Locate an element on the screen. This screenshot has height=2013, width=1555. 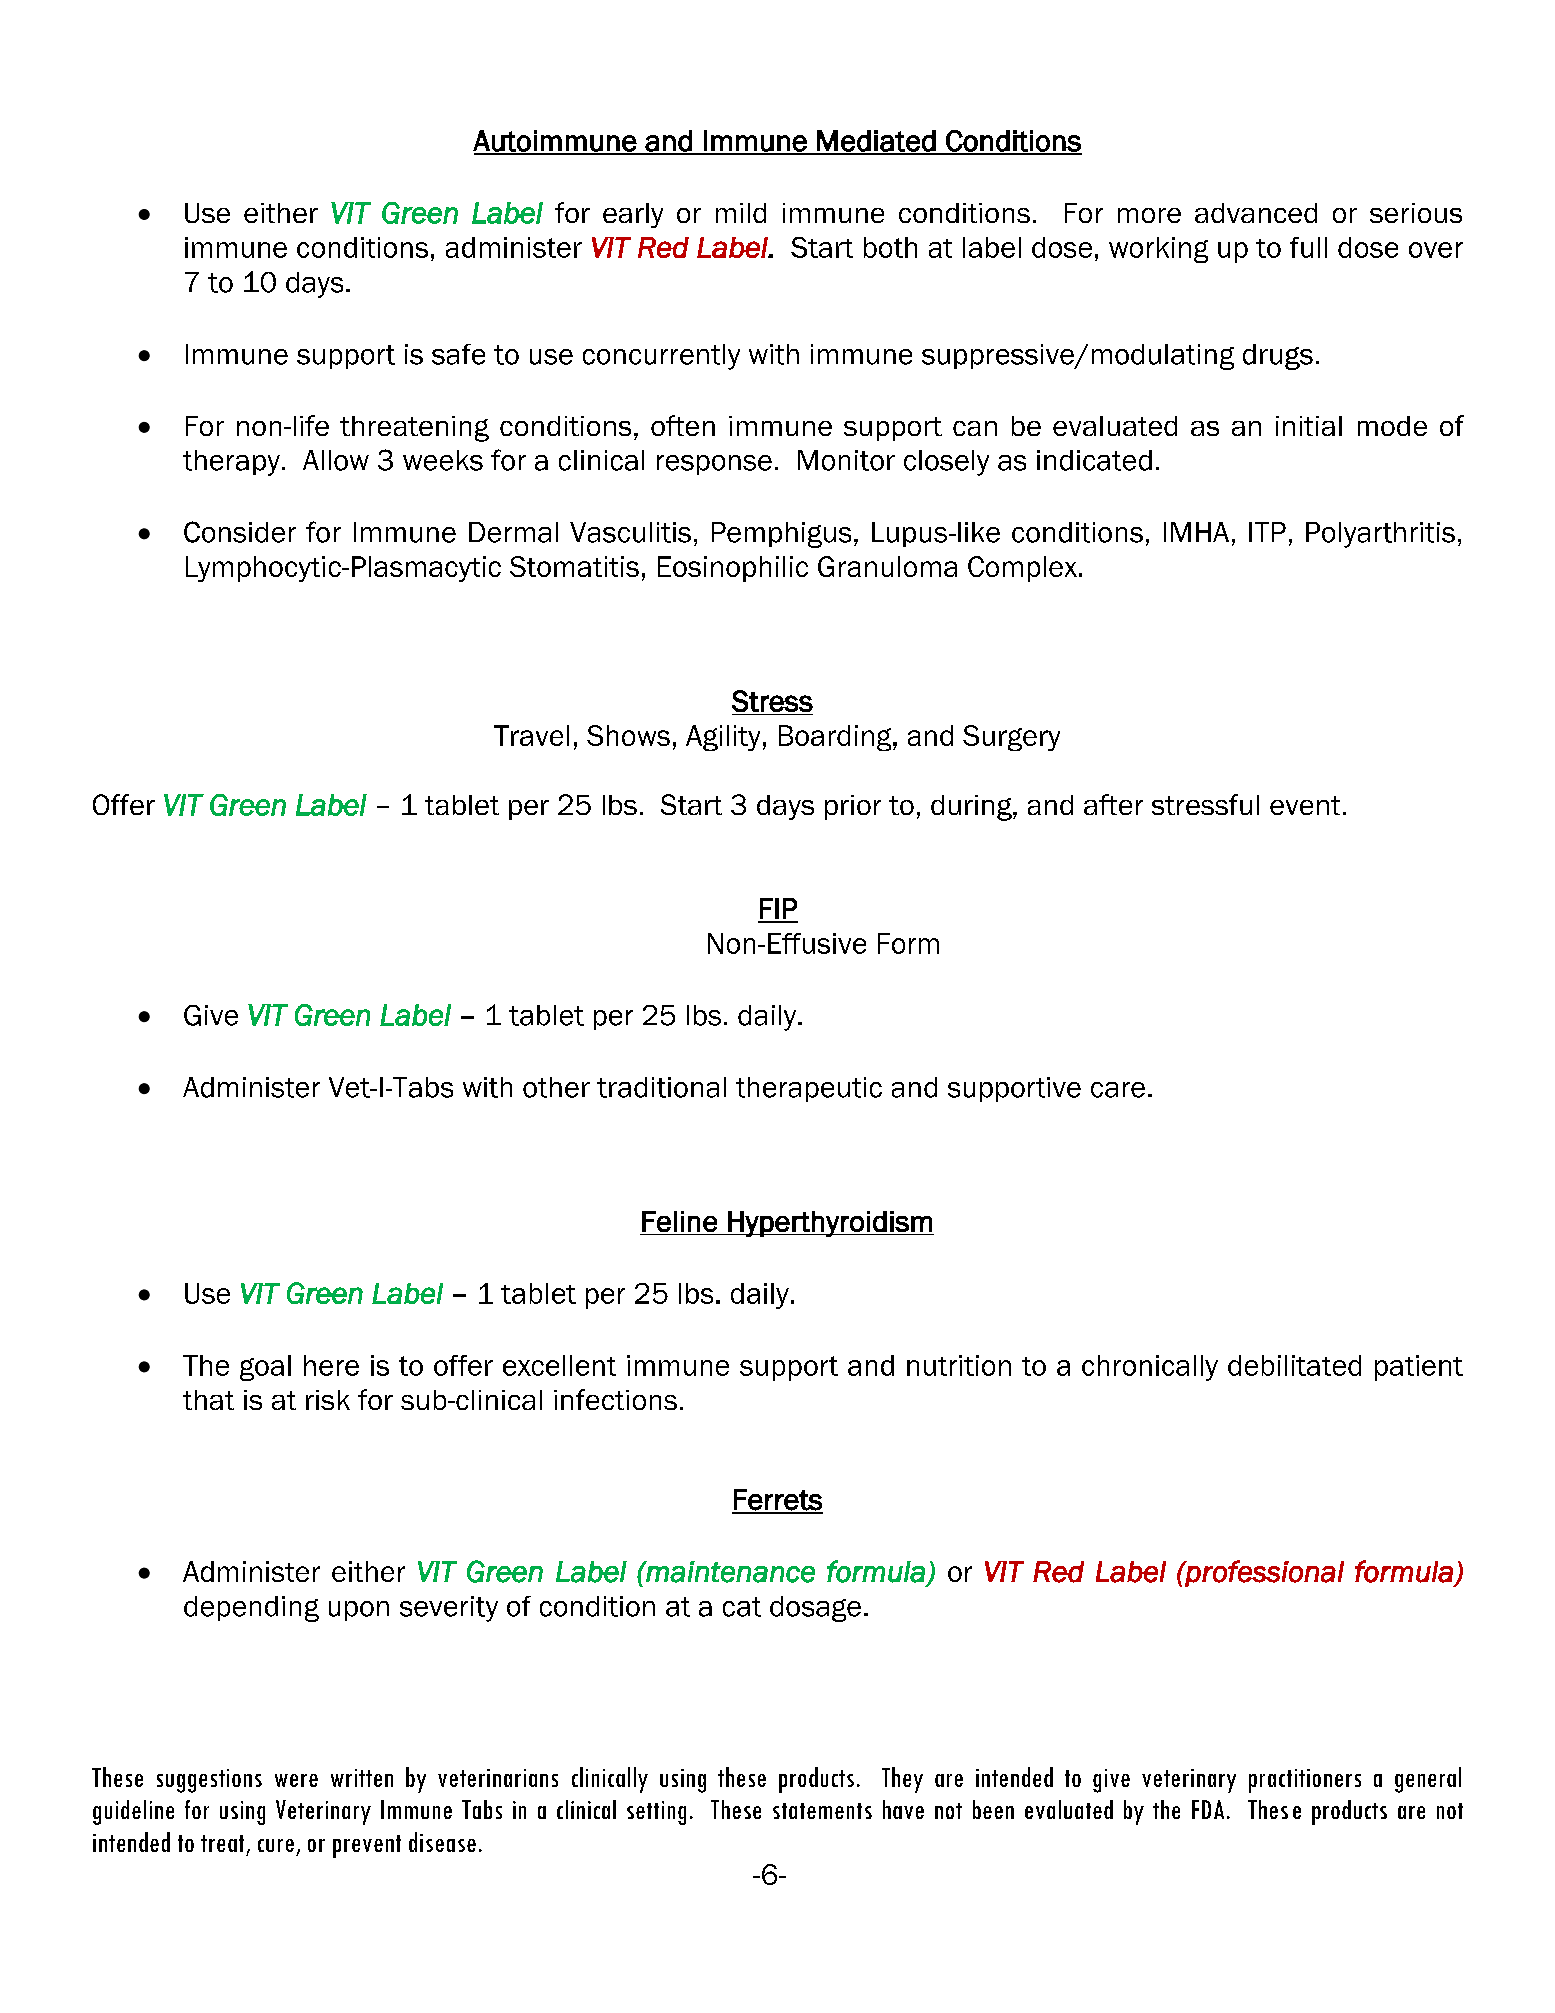
advanced is located at coordinates (1256, 213).
